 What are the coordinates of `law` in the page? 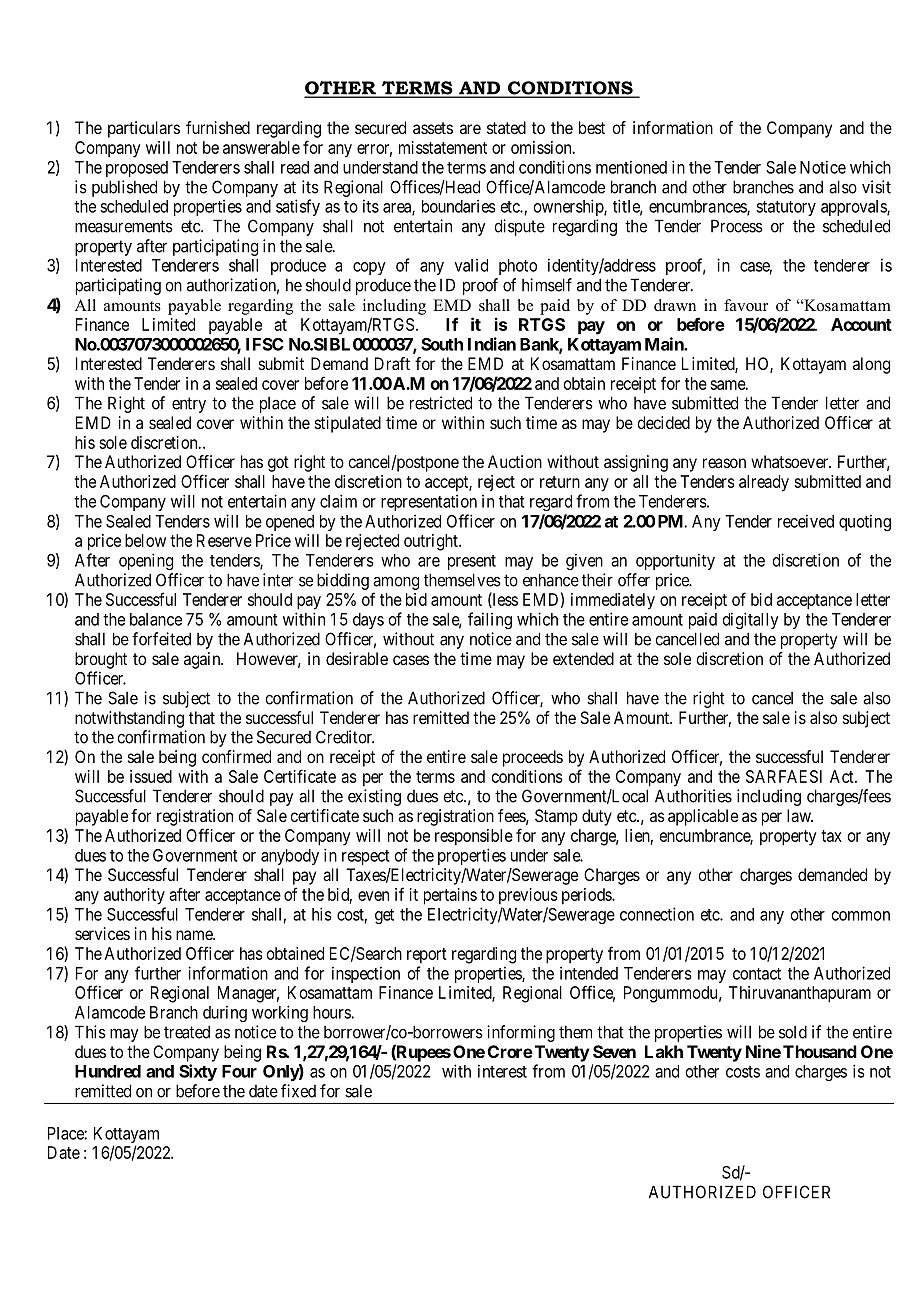 It's located at (800, 815).
